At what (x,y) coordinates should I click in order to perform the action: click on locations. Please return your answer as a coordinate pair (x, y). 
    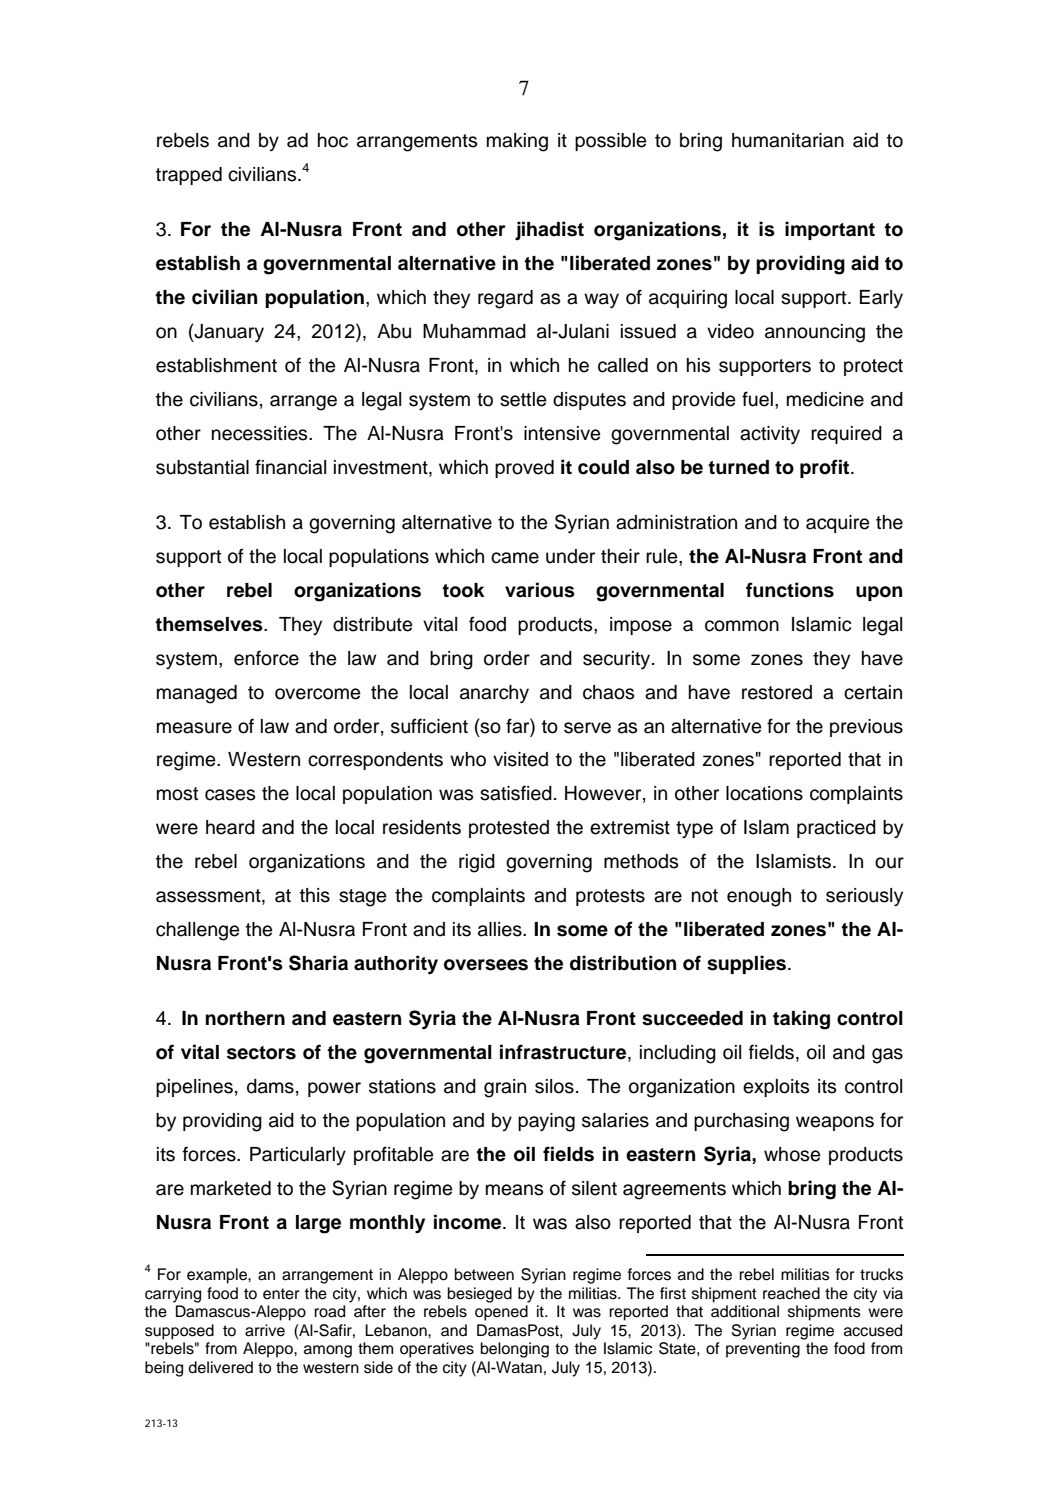
    Looking at the image, I should click on (764, 793).
